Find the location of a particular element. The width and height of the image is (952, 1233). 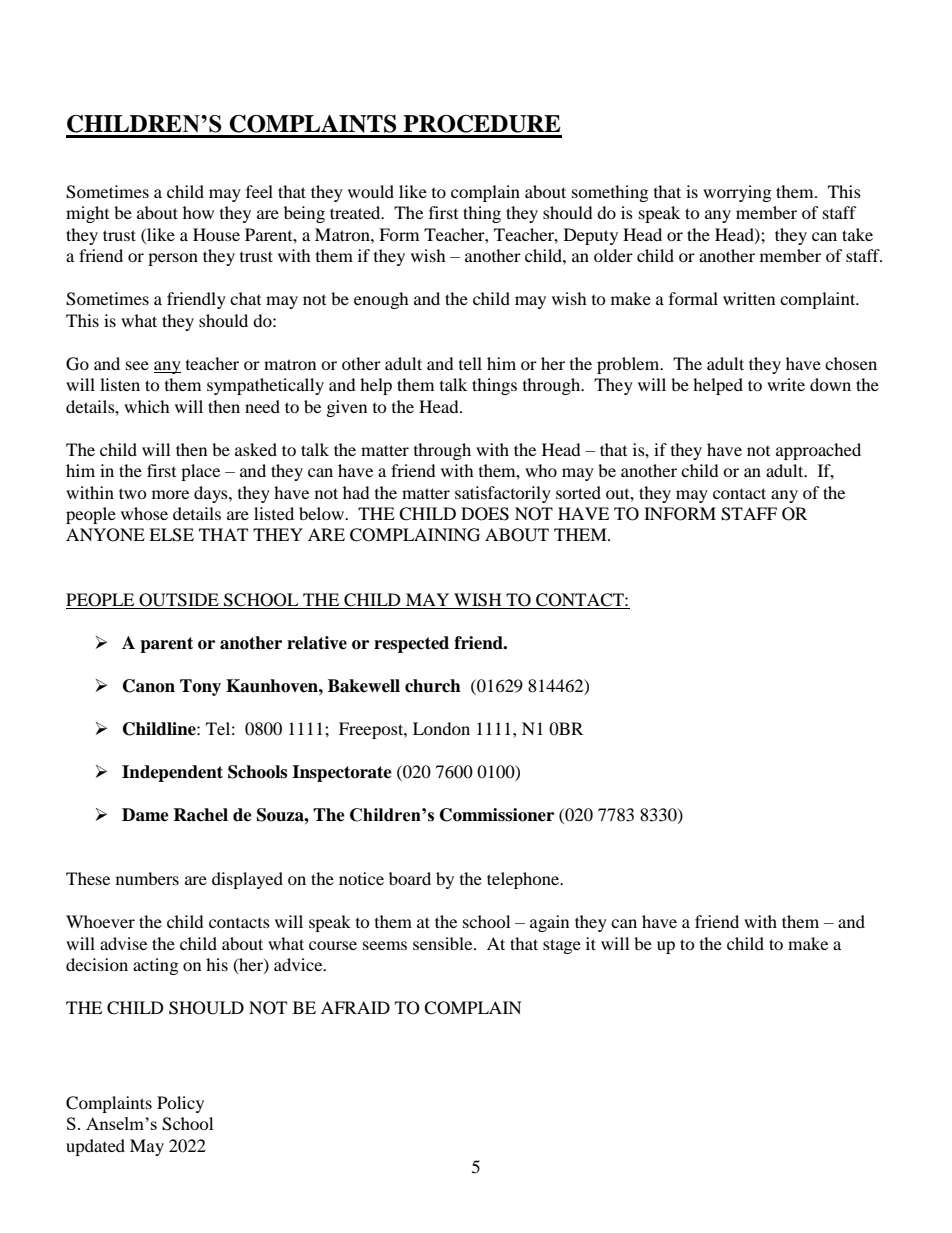

stage is located at coordinates (562, 946).
